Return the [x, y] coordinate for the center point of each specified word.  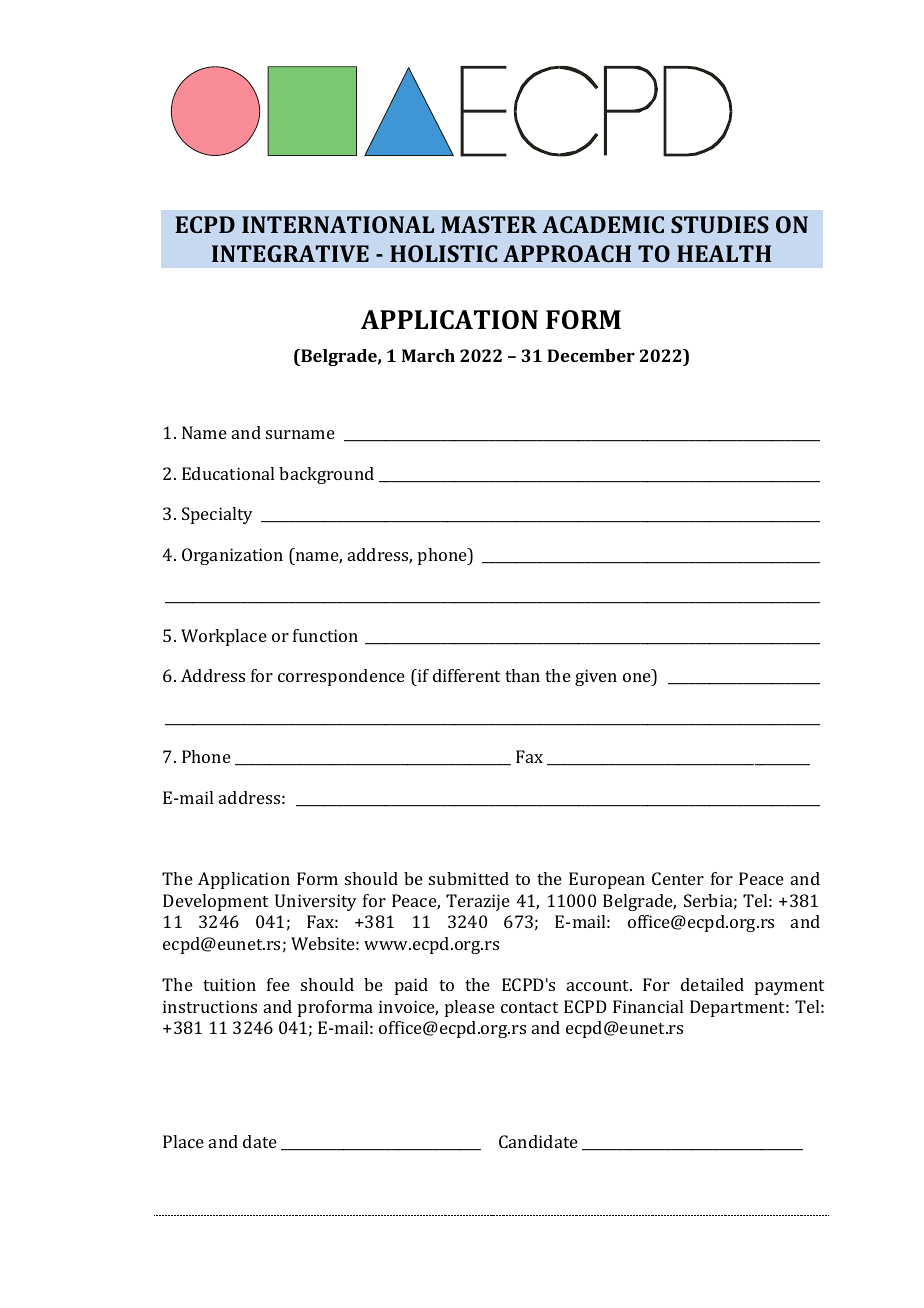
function [325, 635]
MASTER [489, 224]
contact [529, 1007]
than [522, 675]
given [596, 677]
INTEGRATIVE [290, 253]
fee [278, 984]
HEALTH [724, 253]
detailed [712, 984]
